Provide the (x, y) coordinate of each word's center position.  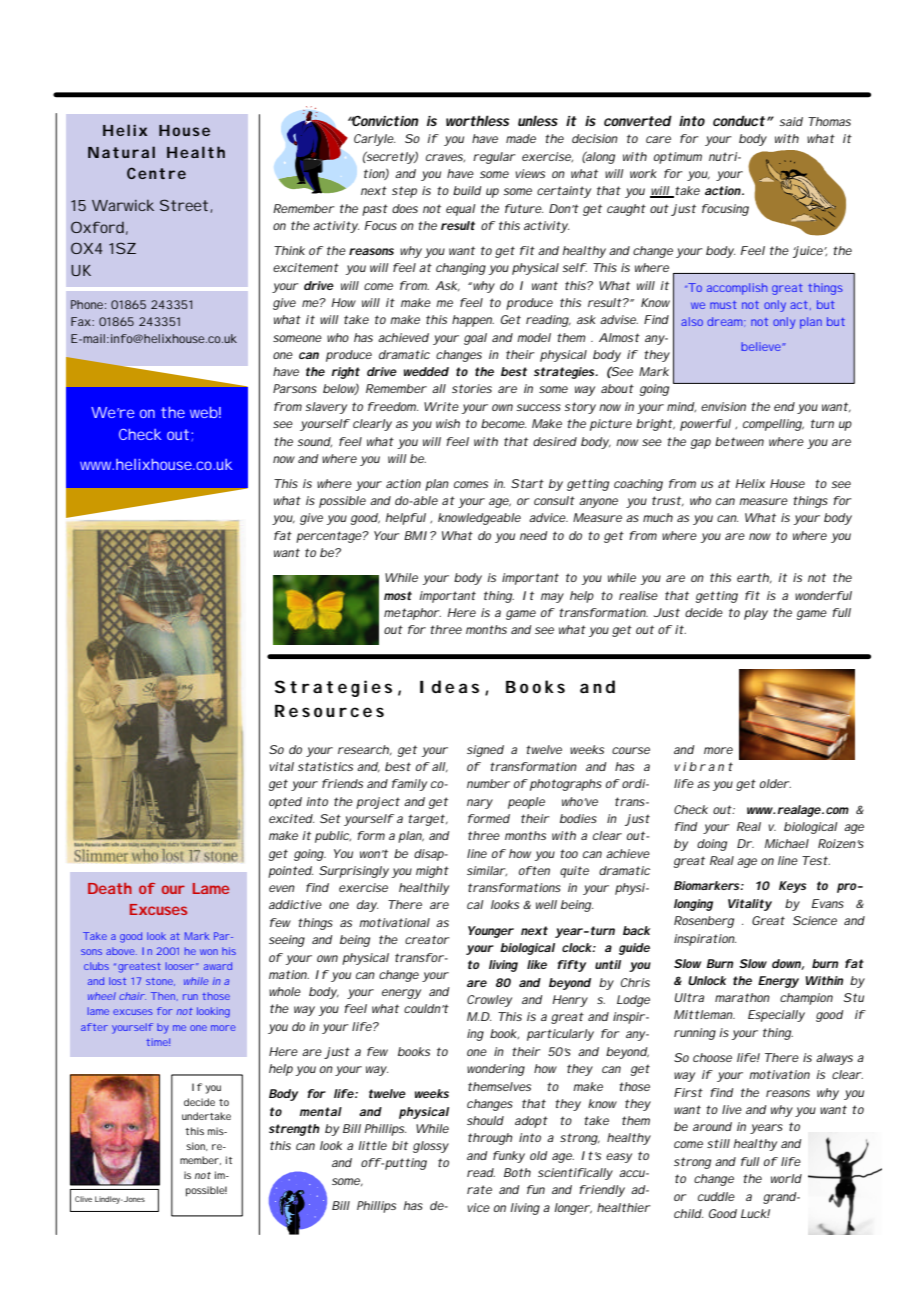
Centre (156, 173)
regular (494, 158)
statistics (325, 766)
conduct (739, 120)
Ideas (449, 686)
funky (509, 1157)
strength (294, 1130)
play (756, 614)
